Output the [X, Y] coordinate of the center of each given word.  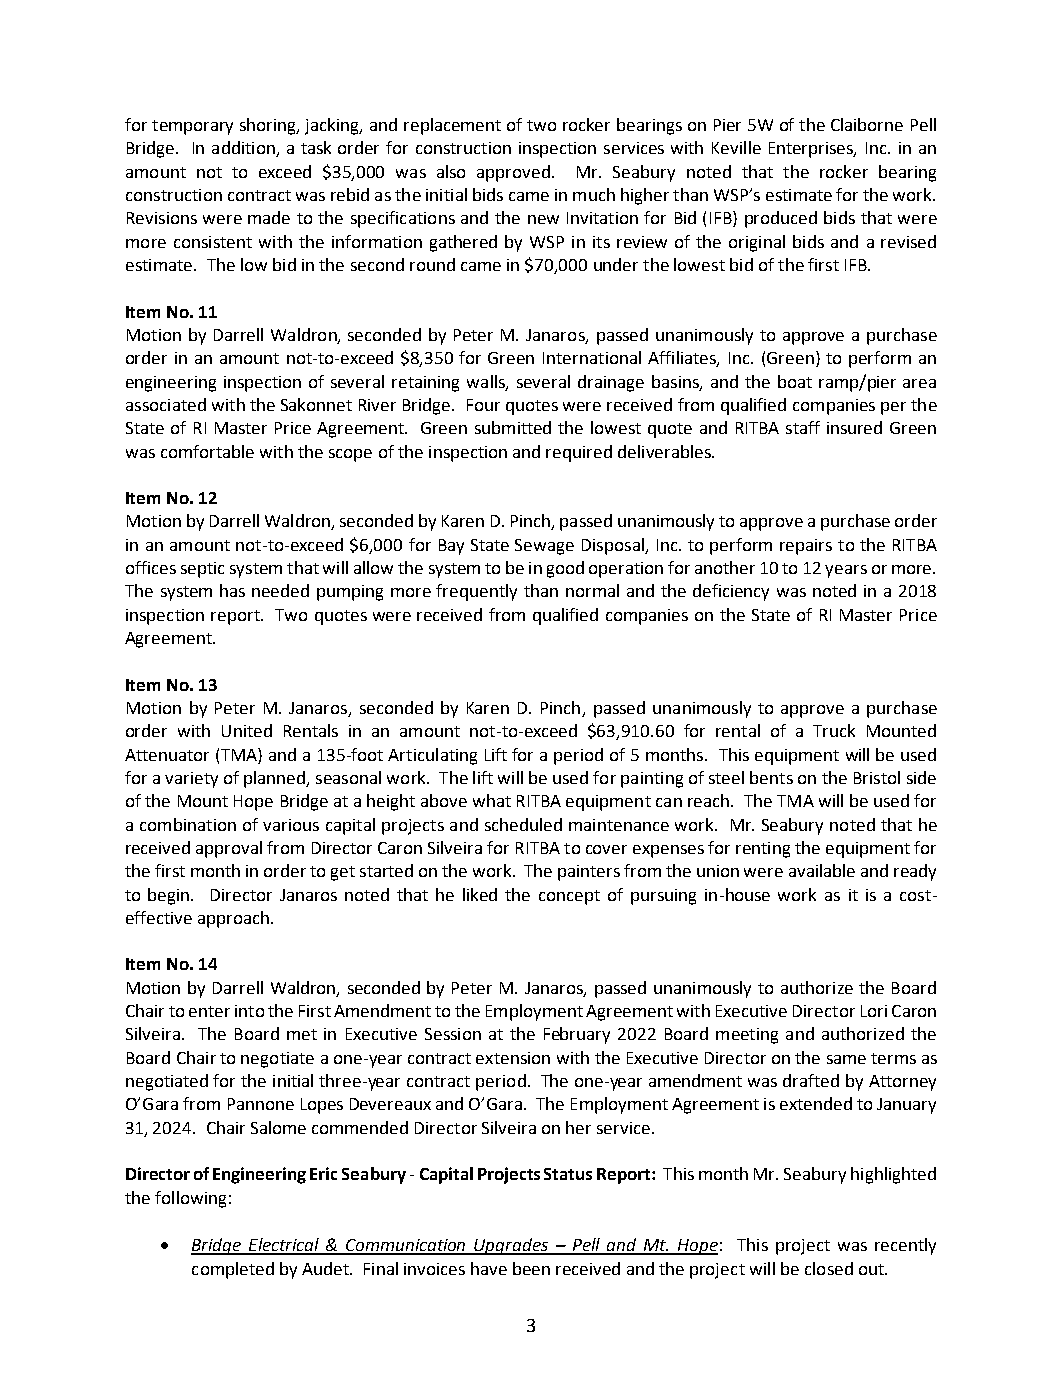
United [247, 730]
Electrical [284, 1246]
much [594, 194]
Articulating [432, 756]
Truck [834, 730]
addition [244, 149]
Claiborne [867, 124]
